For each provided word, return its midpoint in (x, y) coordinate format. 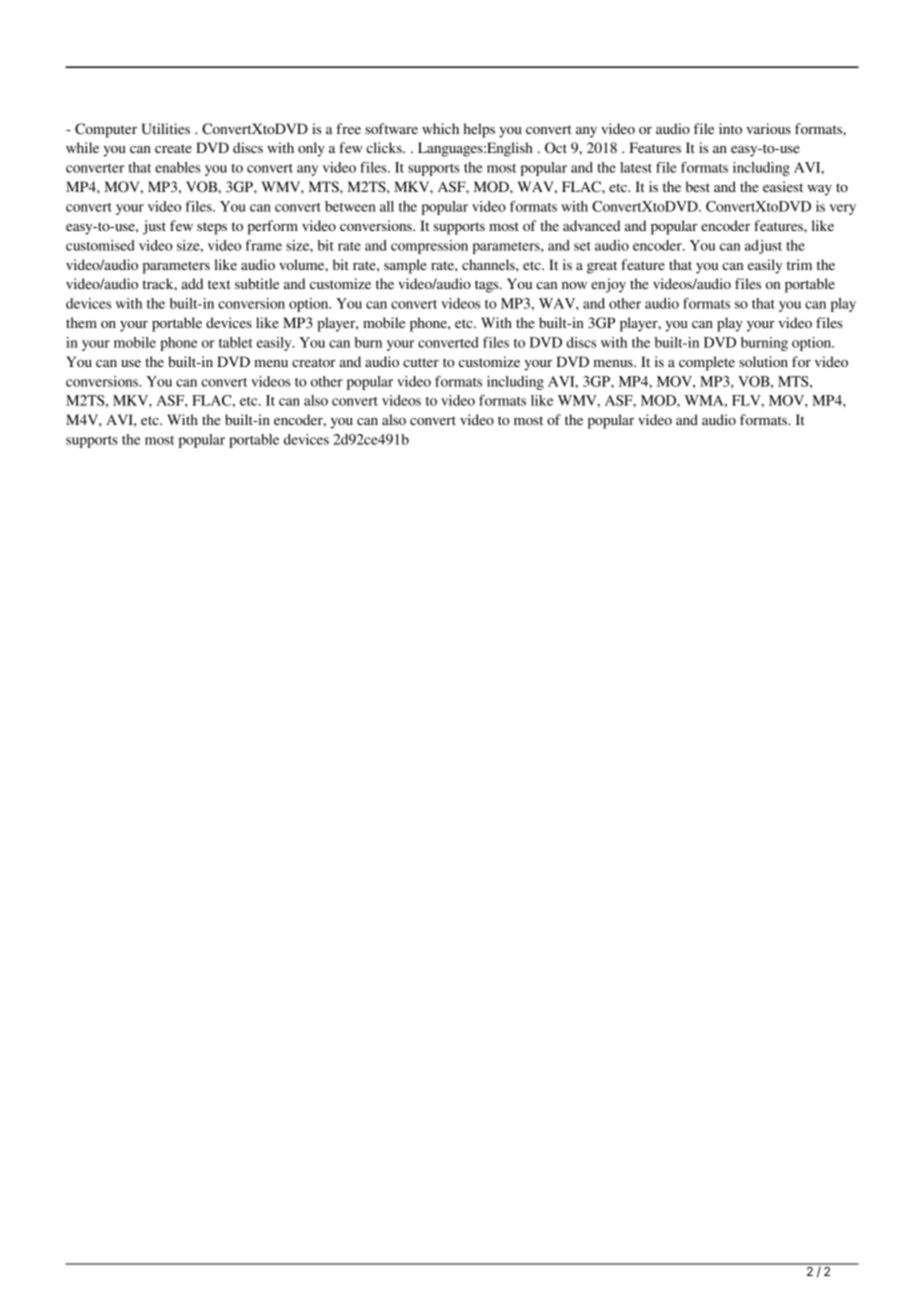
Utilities (165, 129)
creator (314, 362)
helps (479, 130)
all (387, 206)
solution (763, 361)
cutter (421, 362)
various (768, 128)
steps (212, 228)
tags (488, 286)
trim (799, 264)
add (192, 283)
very (843, 209)
